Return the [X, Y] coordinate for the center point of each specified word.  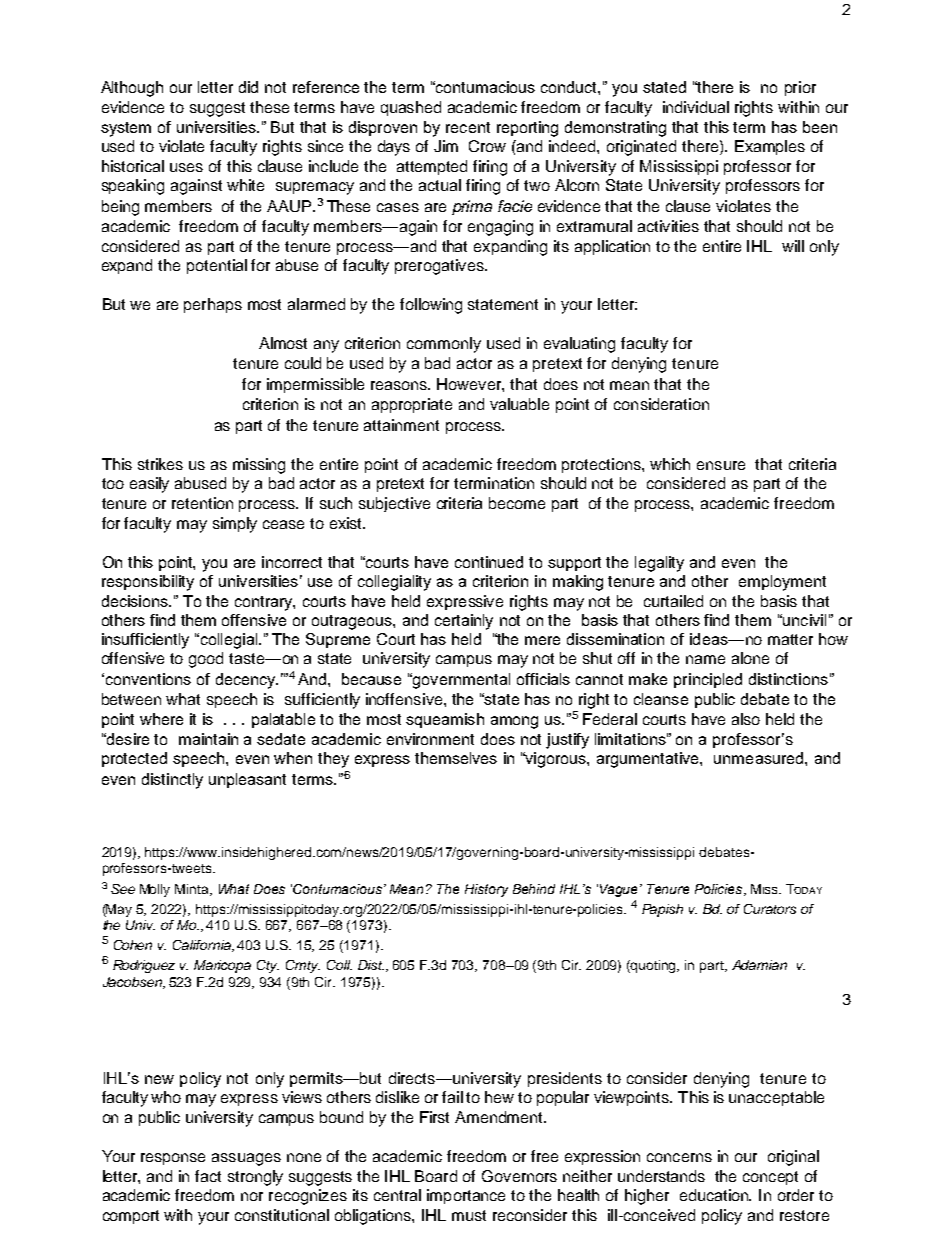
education [715, 1195]
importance [466, 1196]
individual [696, 107]
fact [208, 1176]
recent [468, 127]
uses [186, 167]
